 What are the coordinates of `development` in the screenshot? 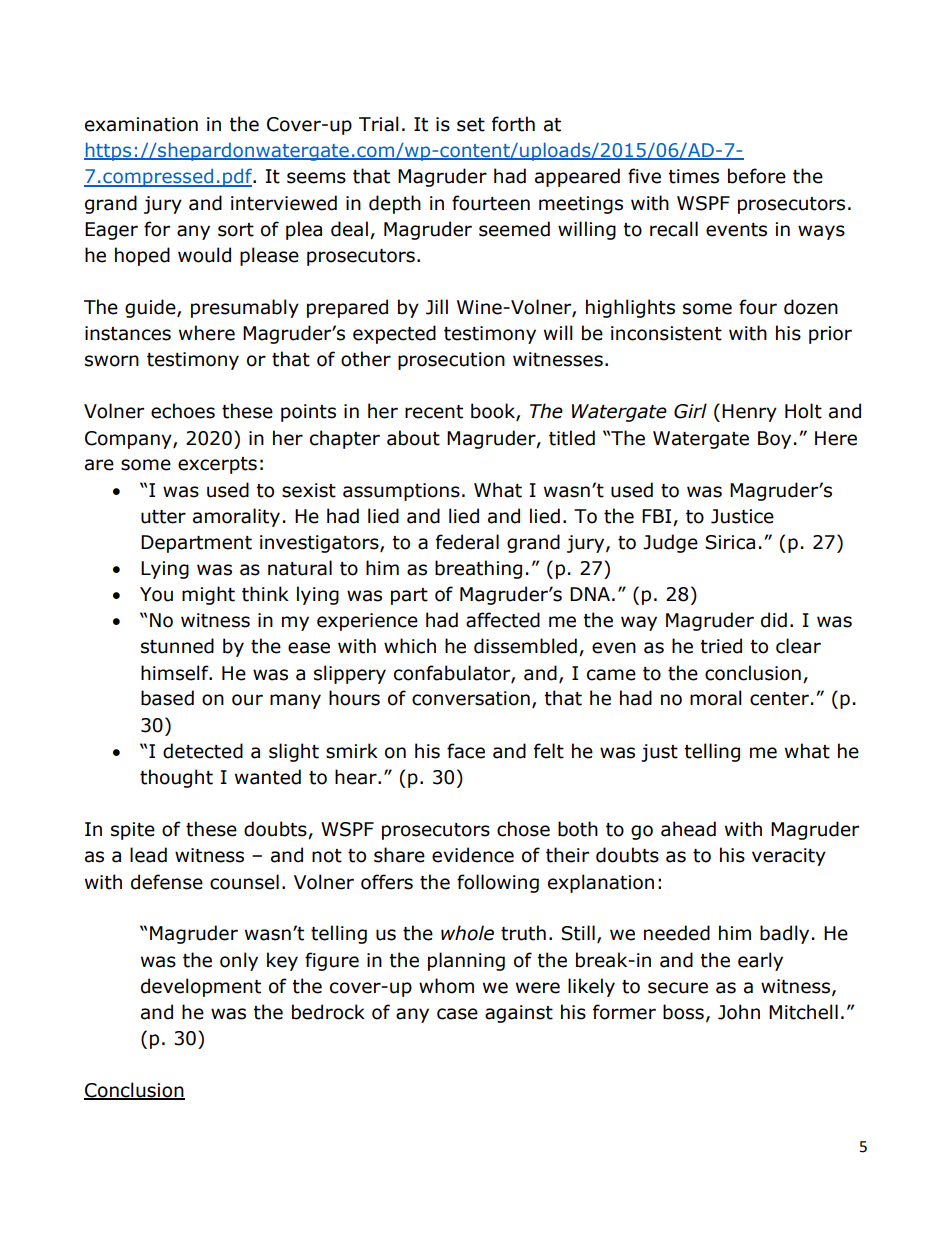 It's located at (201, 987).
